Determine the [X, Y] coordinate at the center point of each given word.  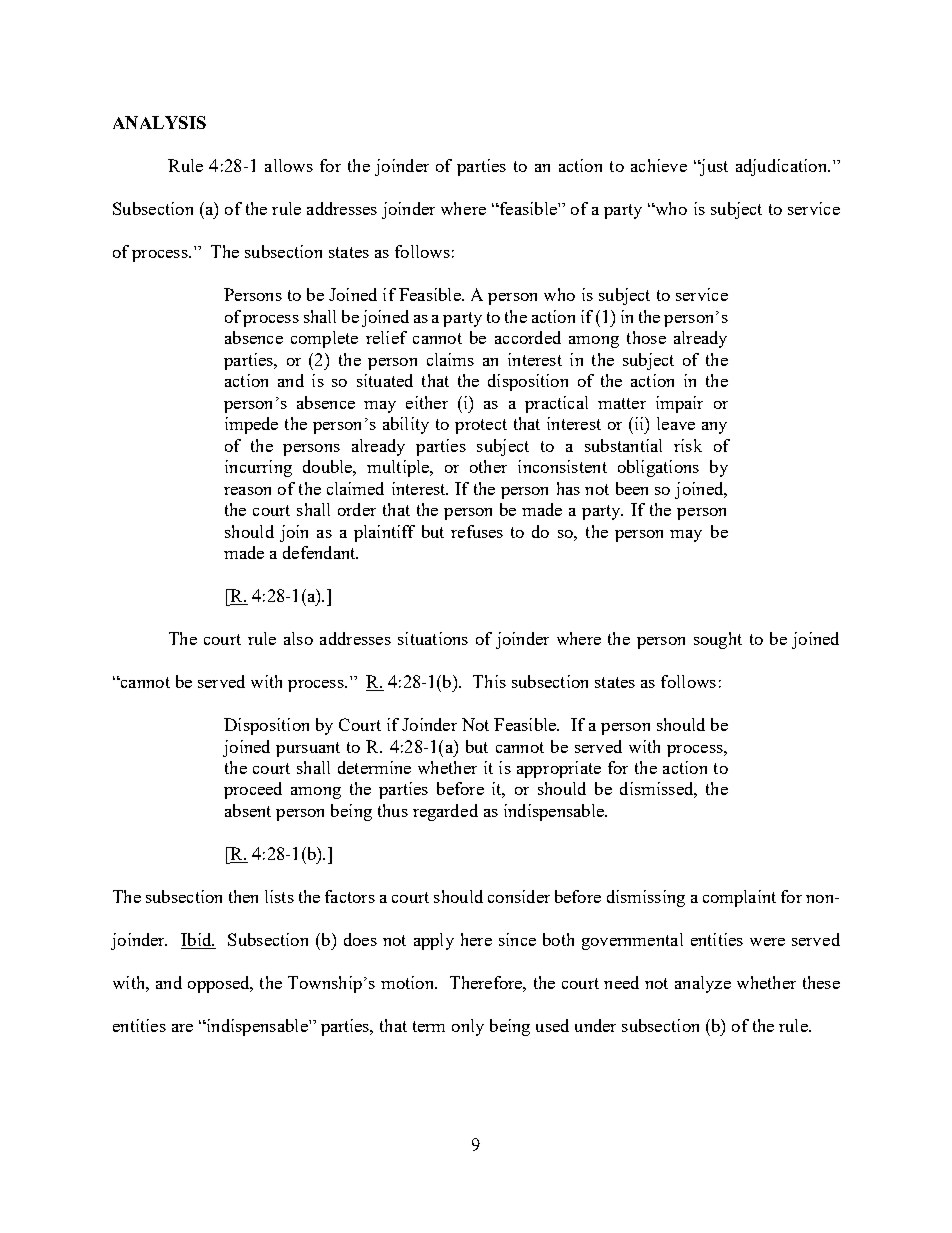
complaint [739, 898]
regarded [445, 812]
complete [324, 339]
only [468, 1027]
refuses [477, 531]
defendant [320, 552]
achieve [659, 165]
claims [450, 359]
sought [718, 640]
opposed [220, 984]
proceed [253, 790]
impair [679, 404]
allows [289, 165]
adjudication [782, 167]
